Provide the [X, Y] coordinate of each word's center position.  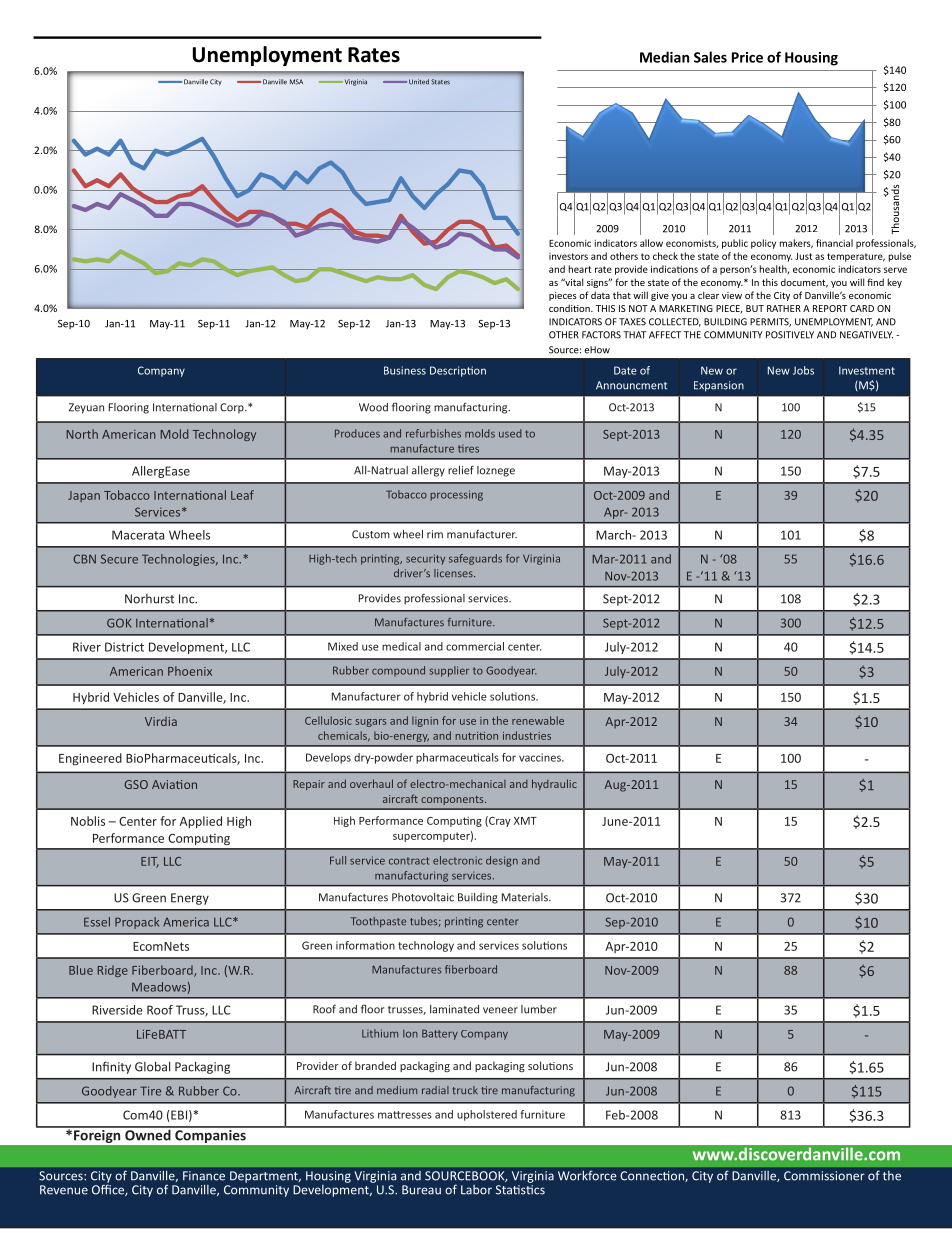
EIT [150, 862]
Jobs [803, 370]
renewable [538, 720]
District [124, 647]
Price [747, 57]
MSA [296, 81]
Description [458, 371]
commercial [475, 646]
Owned [148, 1134]
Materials [526, 897]
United [419, 82]
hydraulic [554, 784]
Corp [233, 408]
